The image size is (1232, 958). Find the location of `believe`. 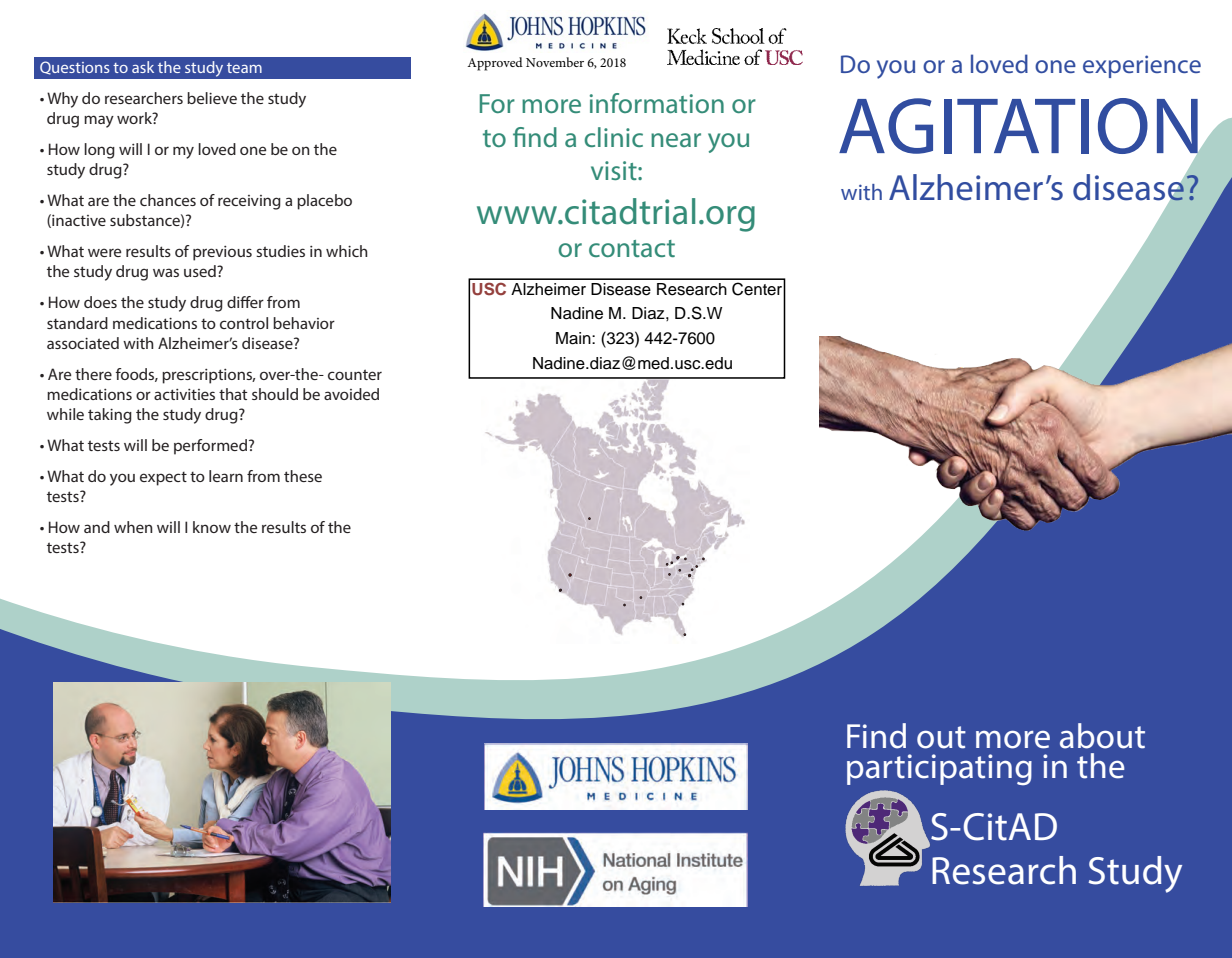

believe is located at coordinates (212, 98).
